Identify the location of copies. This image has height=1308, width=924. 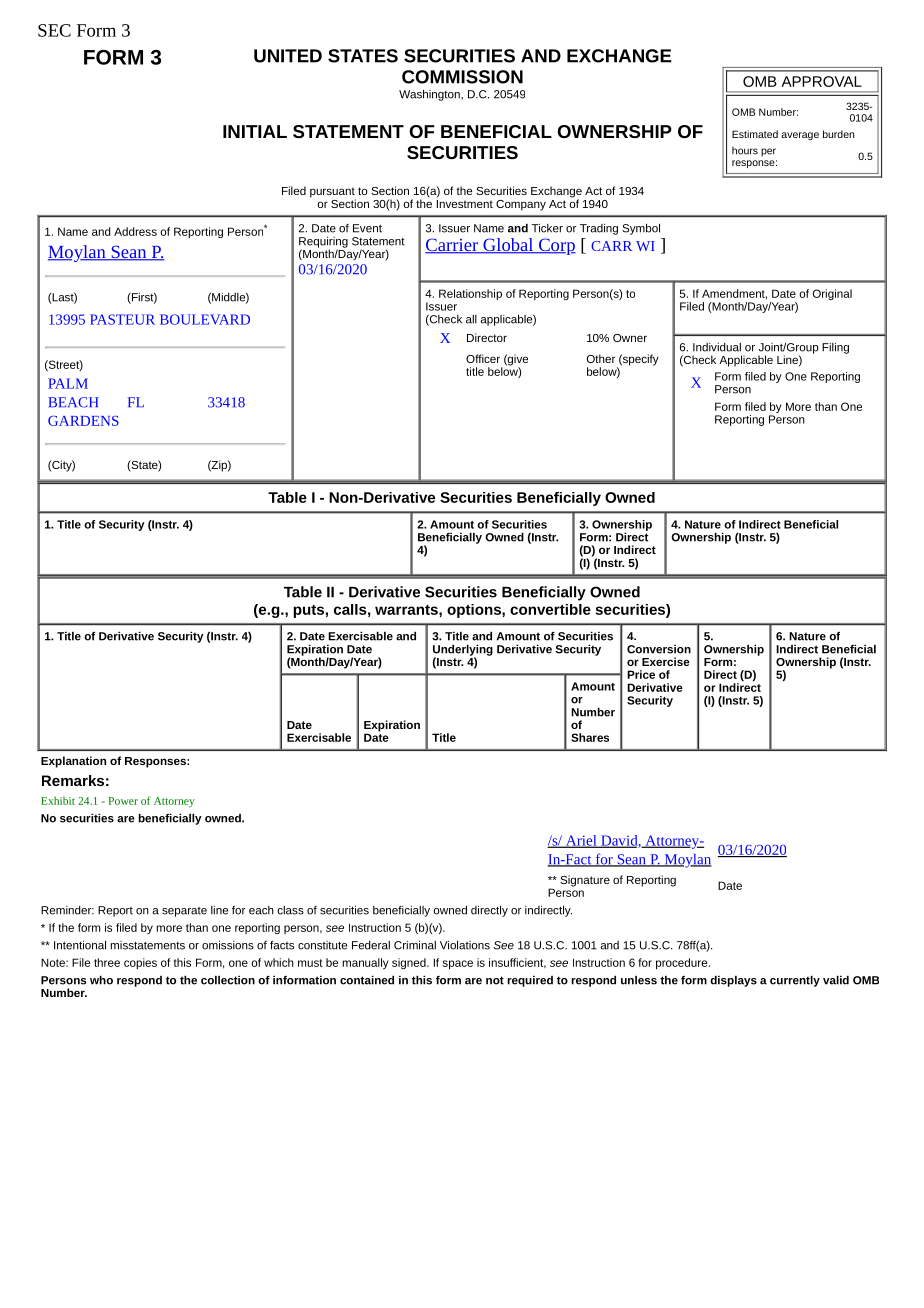
(140, 963).
